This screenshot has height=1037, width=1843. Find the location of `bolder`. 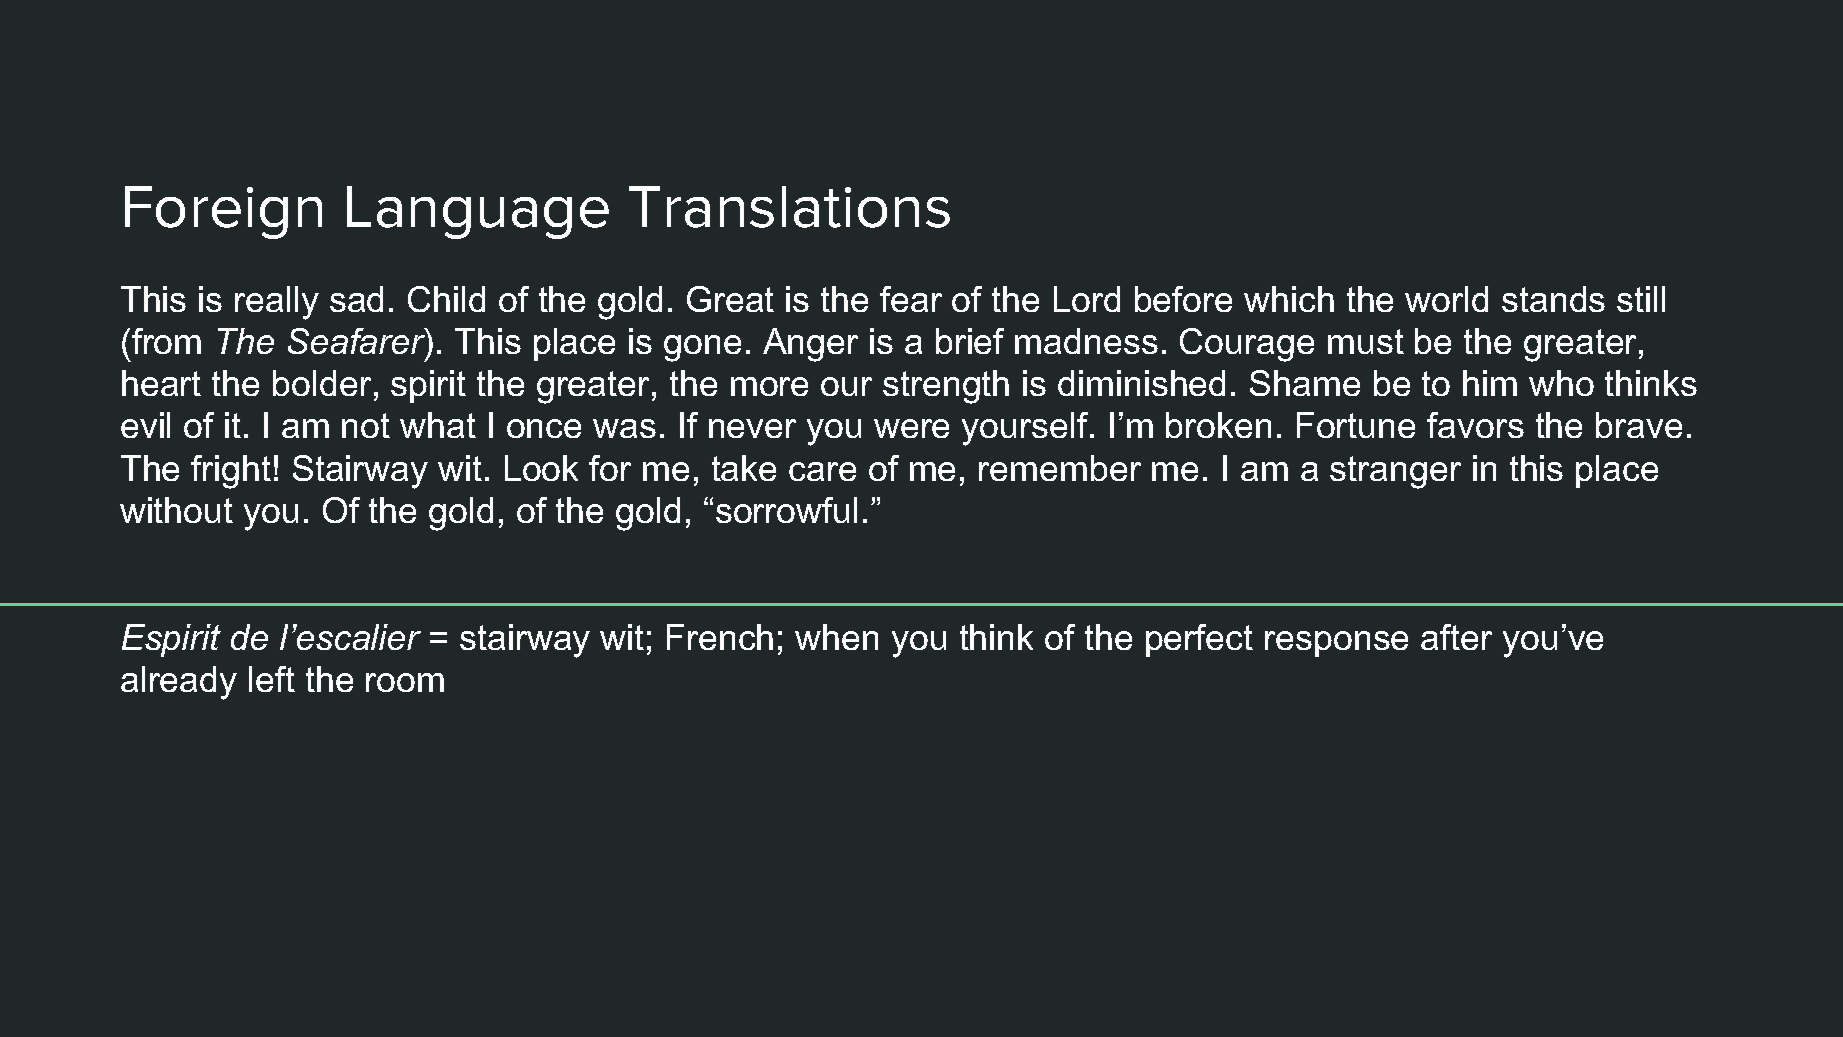

bolder is located at coordinates (322, 383).
